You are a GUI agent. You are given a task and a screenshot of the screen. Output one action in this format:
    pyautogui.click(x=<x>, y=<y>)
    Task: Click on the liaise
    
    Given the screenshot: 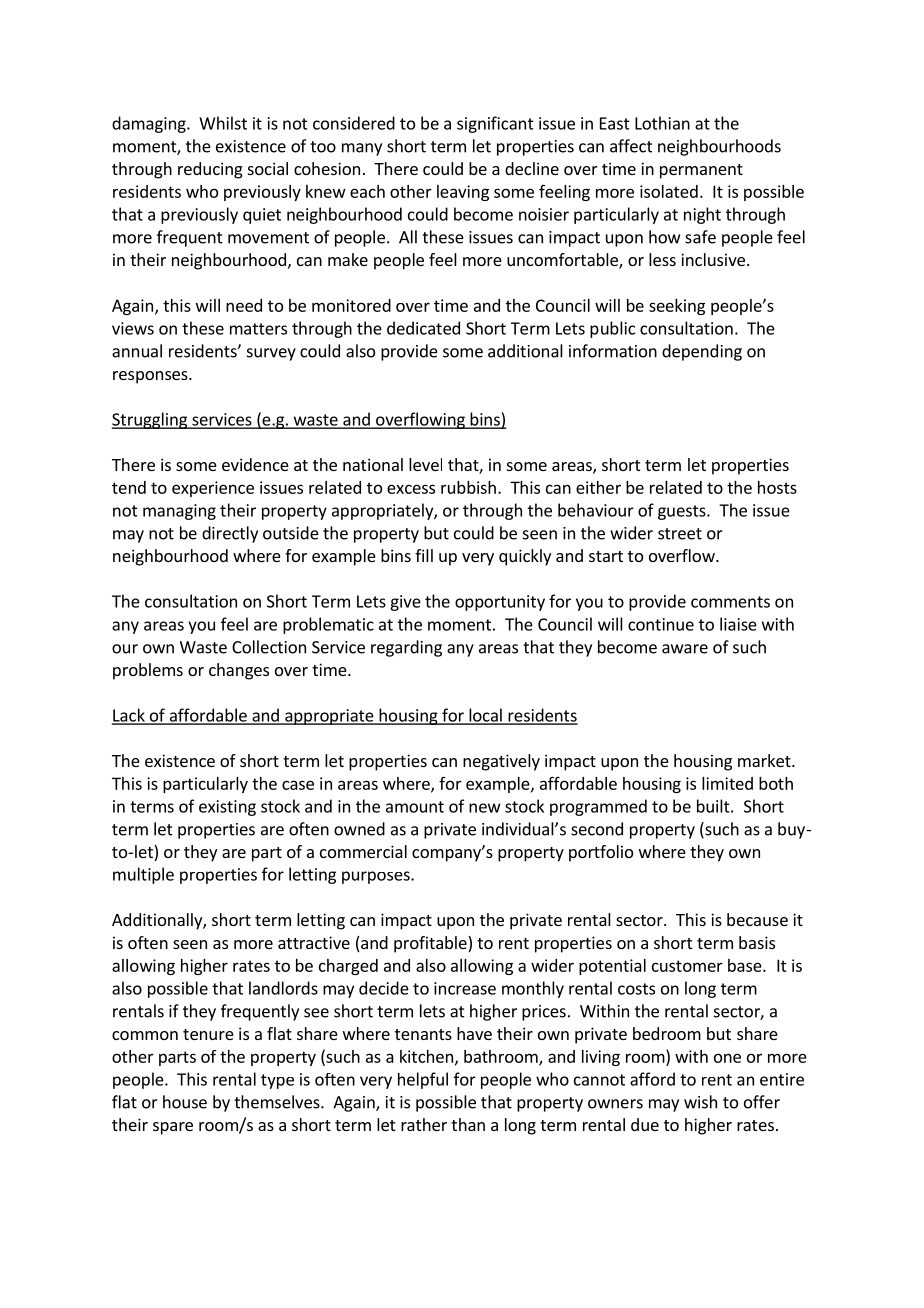 What is the action you would take?
    pyautogui.click(x=738, y=624)
